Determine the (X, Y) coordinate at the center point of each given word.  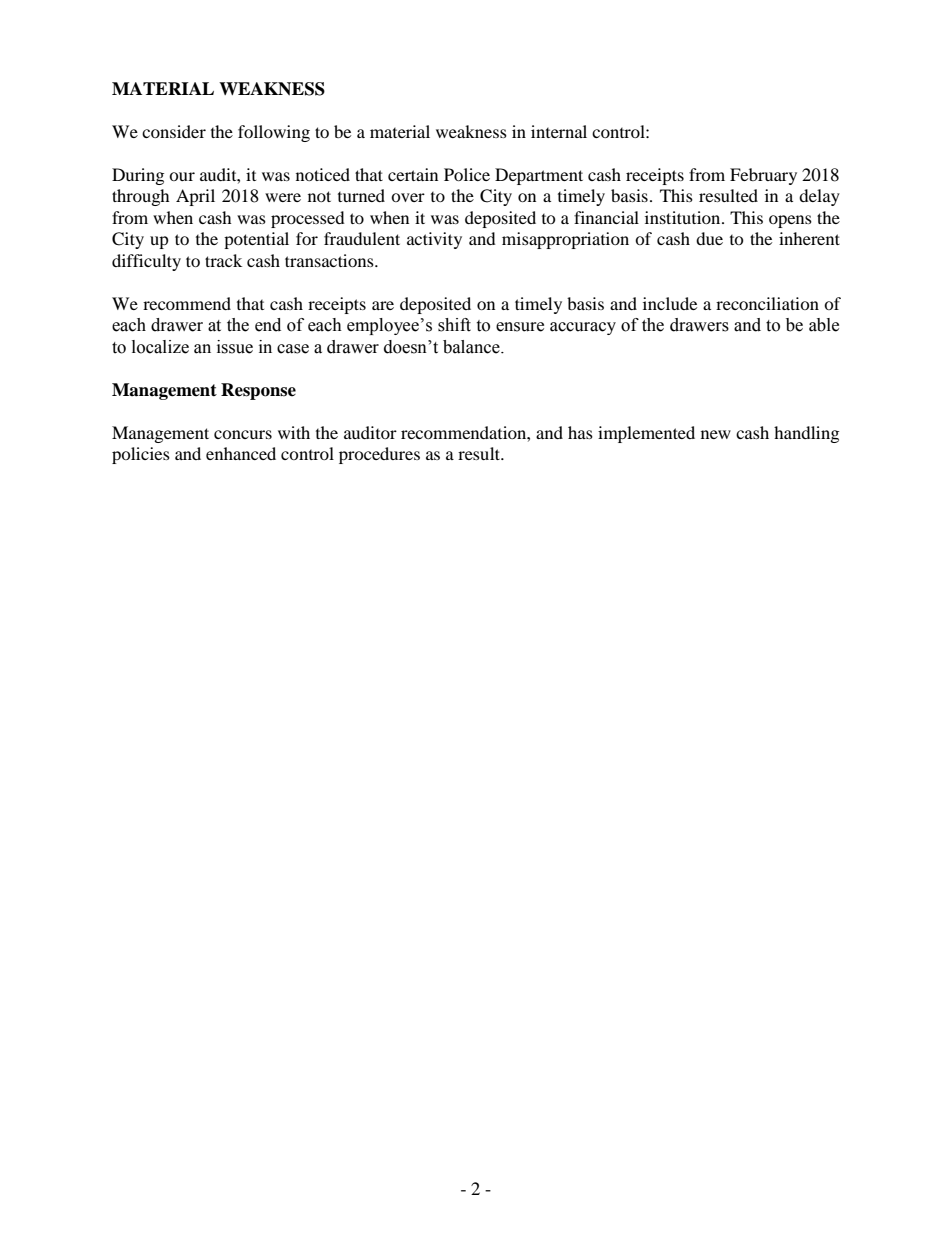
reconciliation (767, 303)
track (223, 260)
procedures (379, 455)
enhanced (241, 453)
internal (559, 131)
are (383, 305)
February (763, 176)
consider (174, 131)
